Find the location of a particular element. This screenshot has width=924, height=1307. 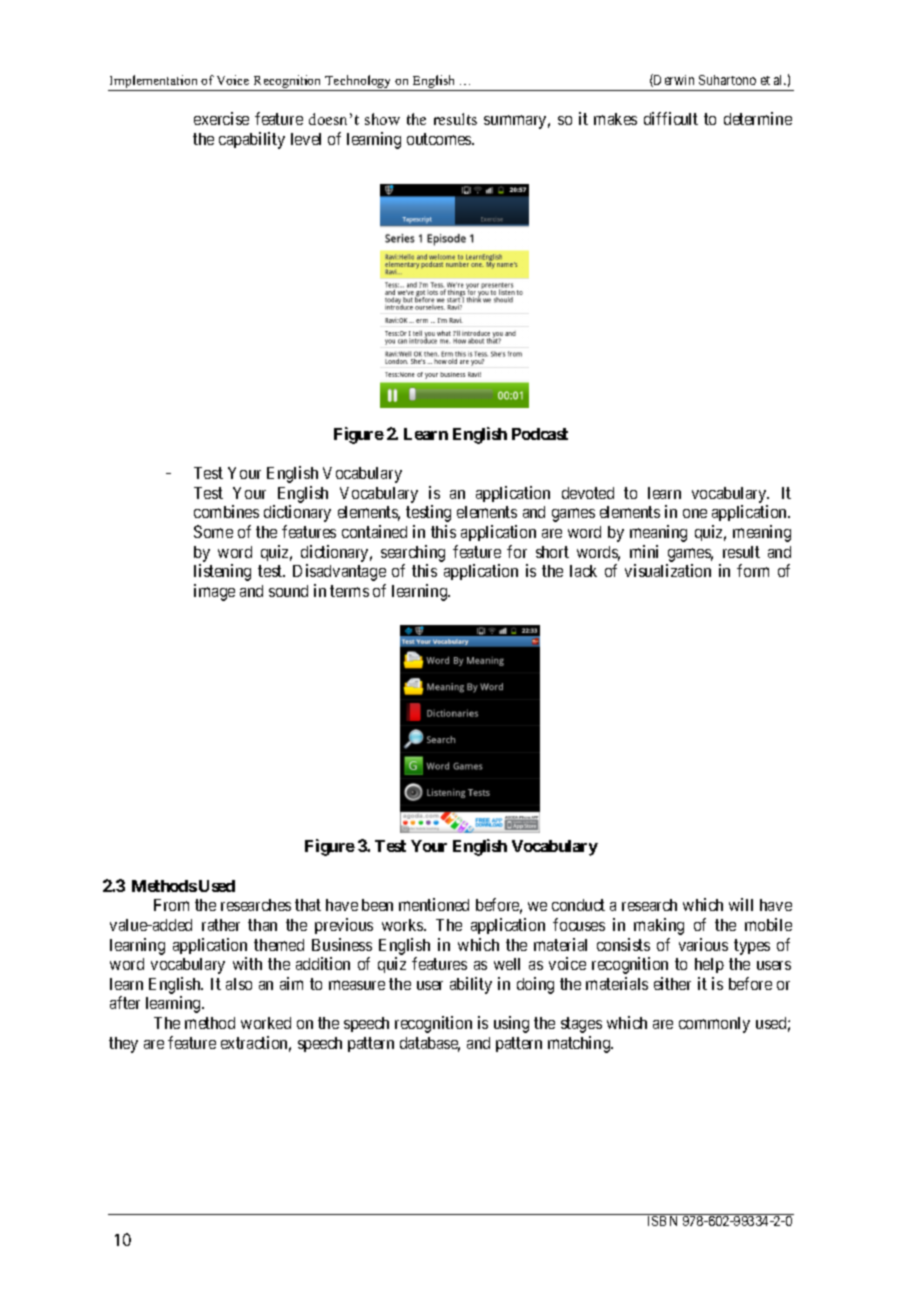

they is located at coordinates (123, 1045).
